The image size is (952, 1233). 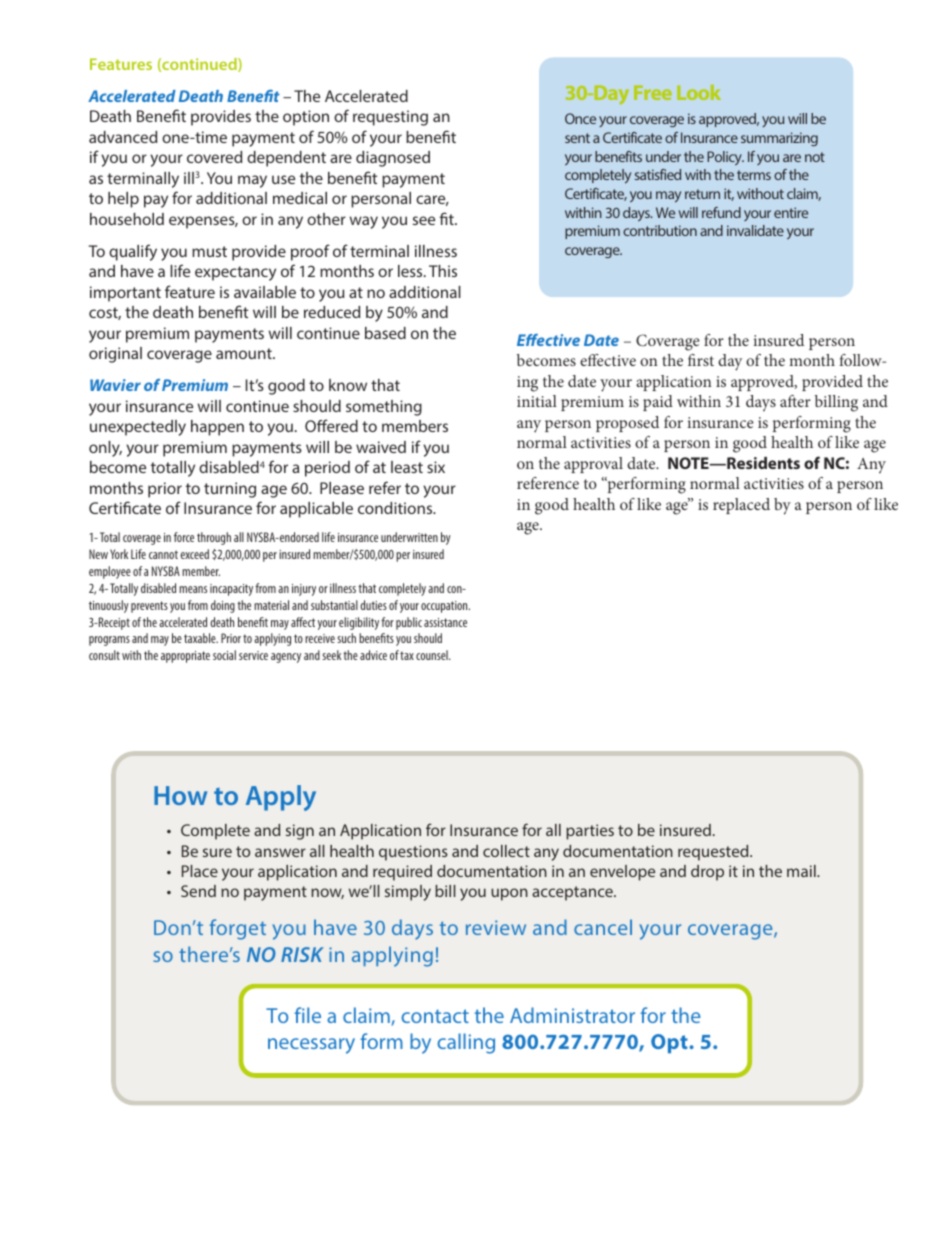 What do you see at coordinates (658, 403) in the image?
I see `paid` at bounding box center [658, 403].
